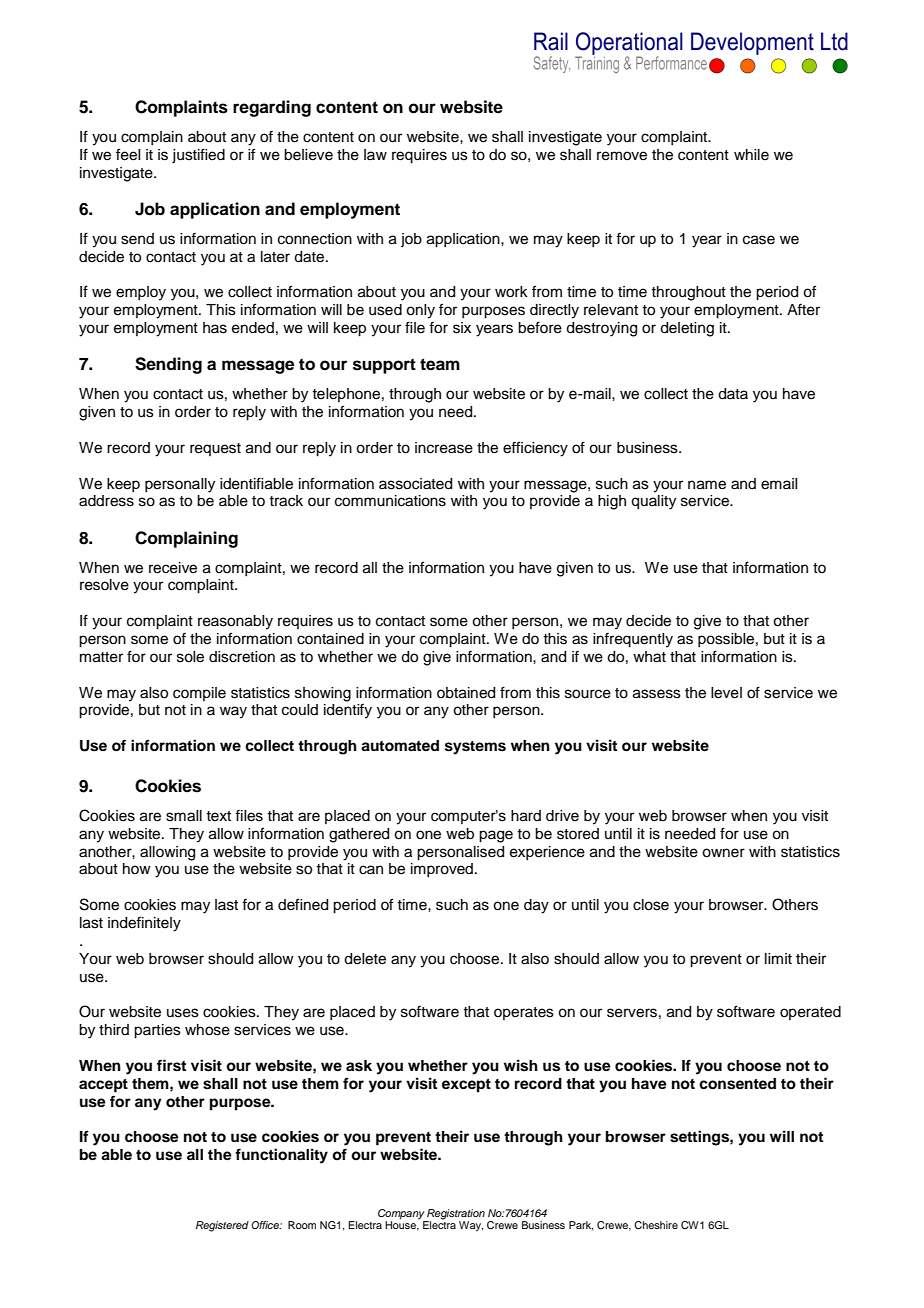  Describe the element at coordinates (442, 870) in the screenshot. I see `improved` at that location.
